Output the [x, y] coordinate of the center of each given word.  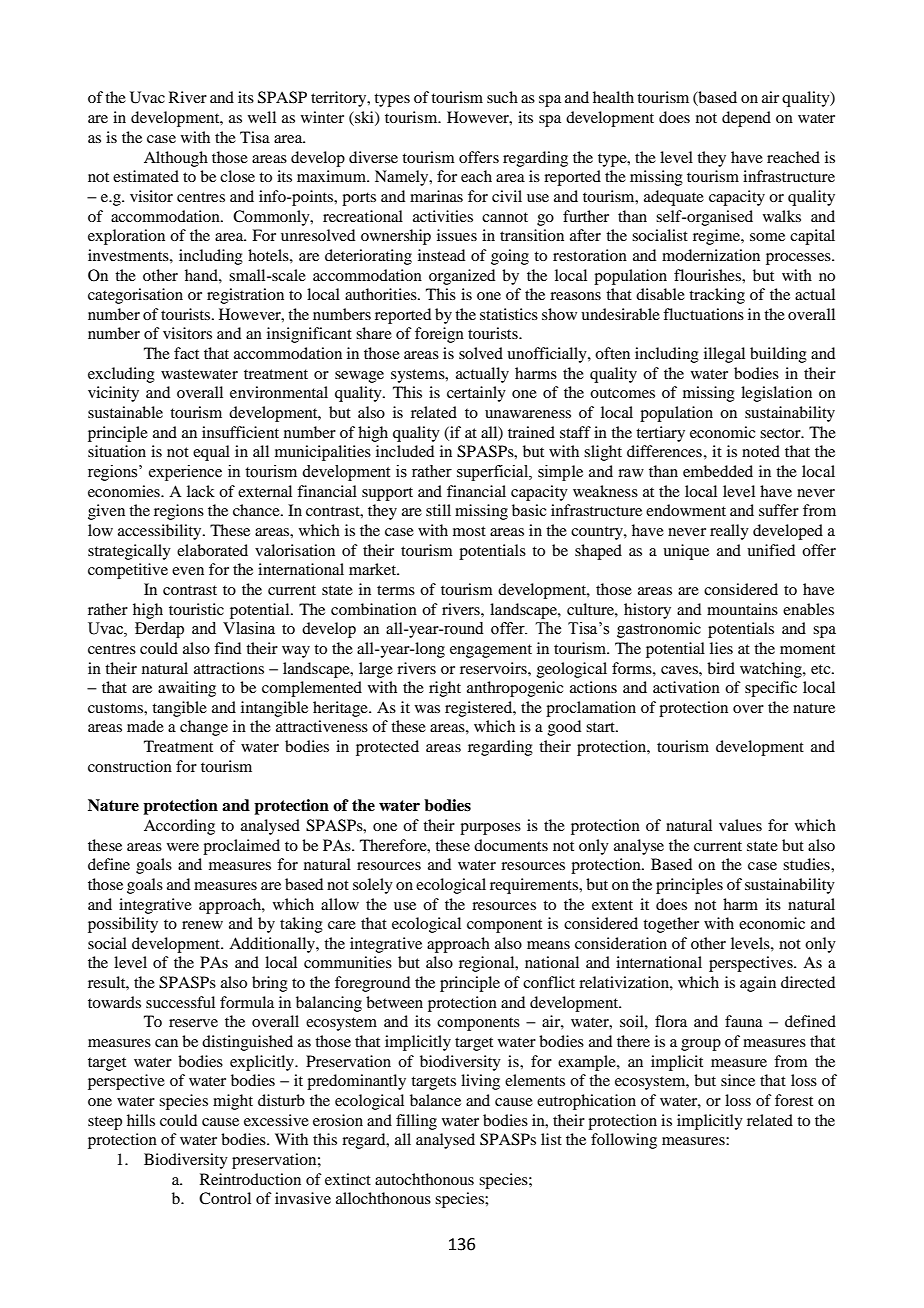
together [671, 925]
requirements [535, 886]
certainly [476, 394]
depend [746, 119]
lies [721, 648]
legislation [776, 394]
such [502, 97]
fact [186, 353]
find [227, 648]
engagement [491, 651]
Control [225, 1198]
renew [202, 925]
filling [416, 1122]
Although [176, 159]
